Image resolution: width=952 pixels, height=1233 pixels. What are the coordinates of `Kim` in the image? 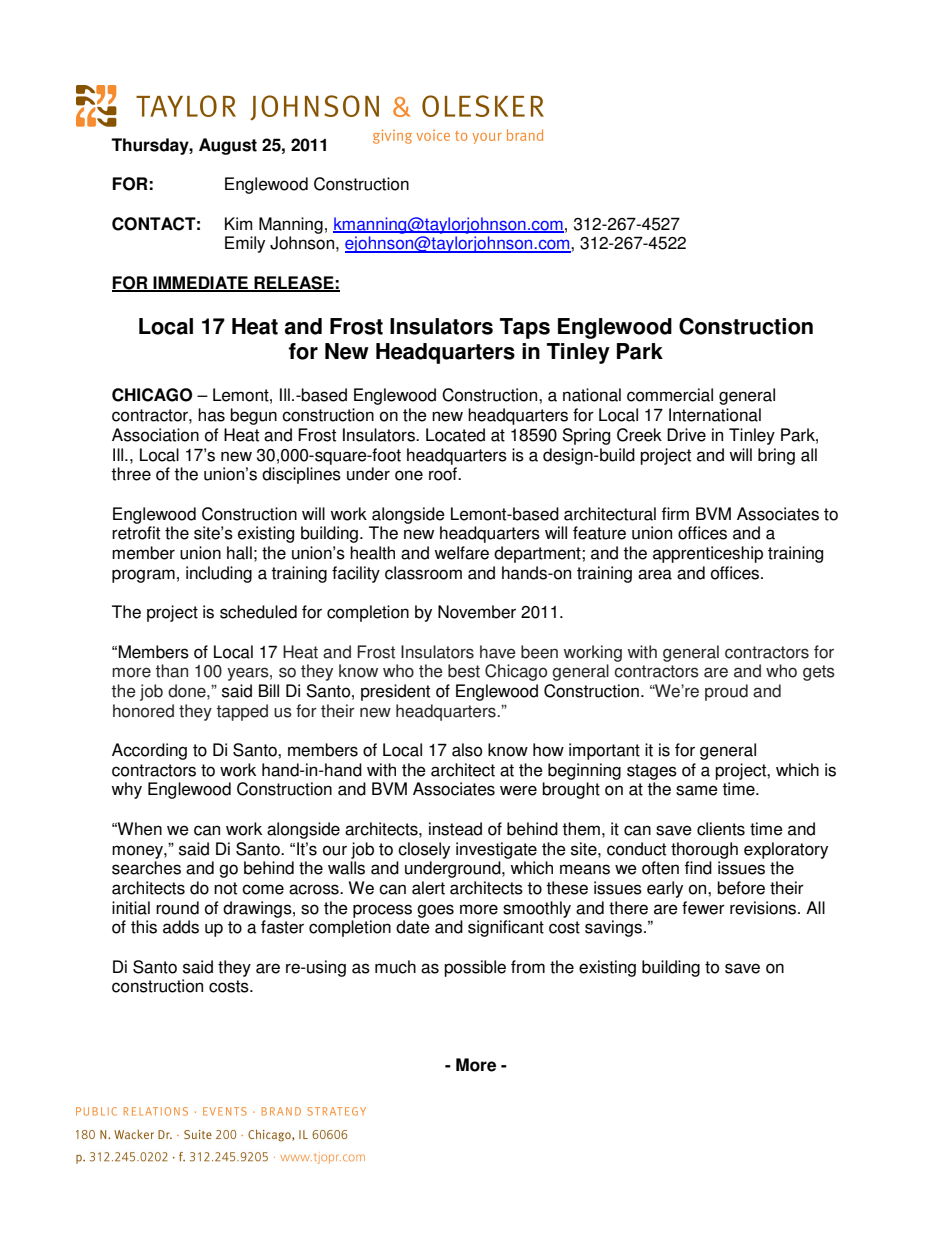 It's located at (238, 223).
